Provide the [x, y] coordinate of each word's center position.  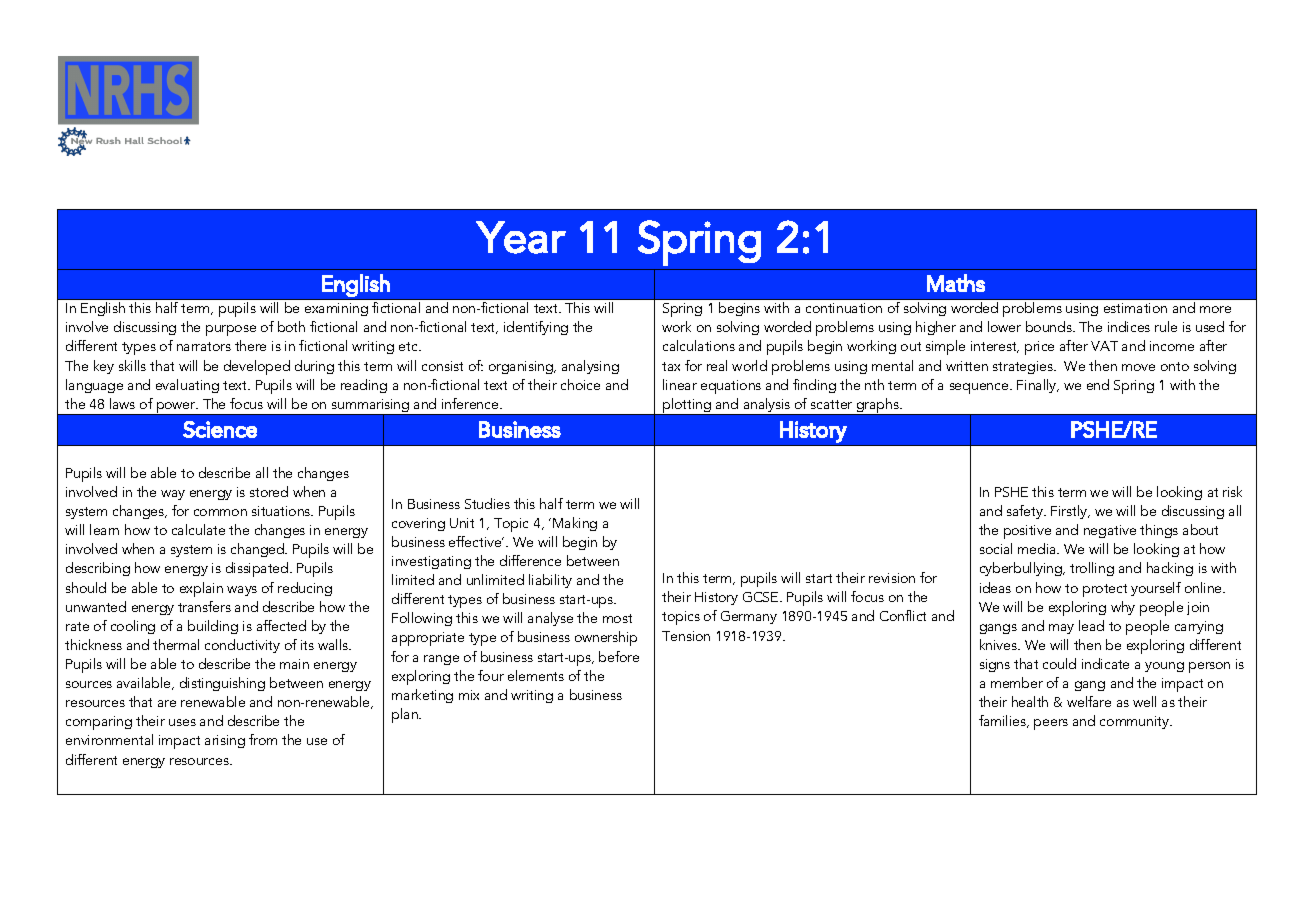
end [1098, 384]
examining [336, 309]
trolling [1092, 569]
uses [182, 722]
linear [680, 384]
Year [521, 237]
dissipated [258, 569]
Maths [956, 283]
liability [550, 581]
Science [220, 429]
